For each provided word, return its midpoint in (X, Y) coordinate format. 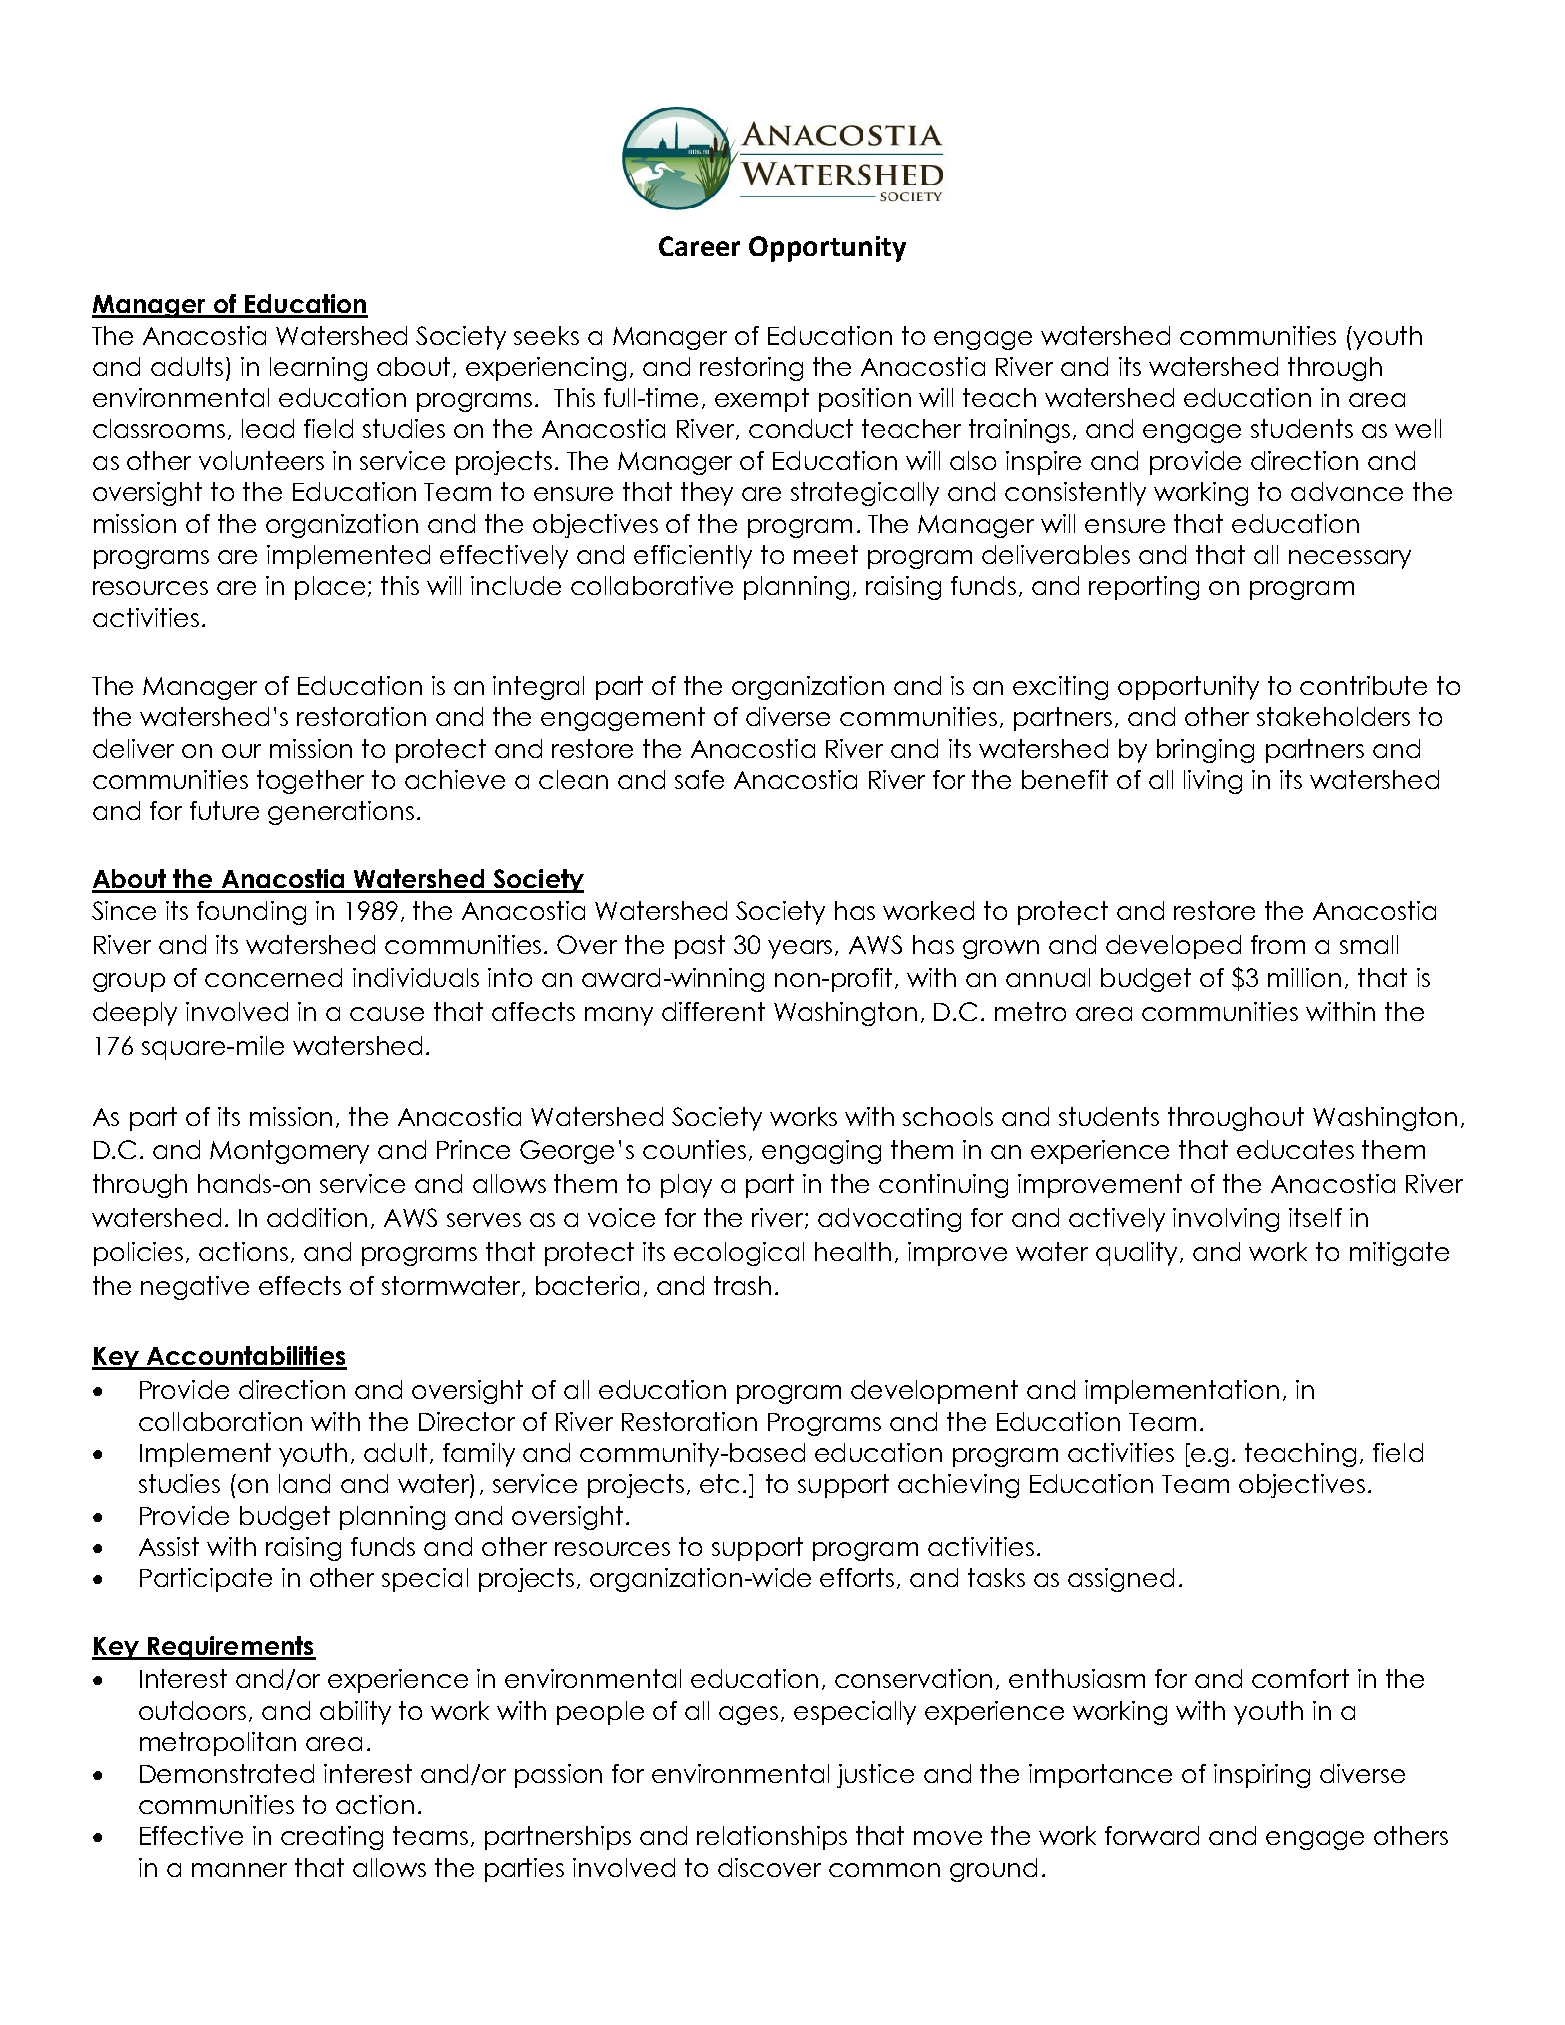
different (713, 1011)
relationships (772, 1838)
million (1304, 977)
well (1418, 428)
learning (318, 369)
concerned (273, 977)
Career (699, 246)
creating (332, 1838)
